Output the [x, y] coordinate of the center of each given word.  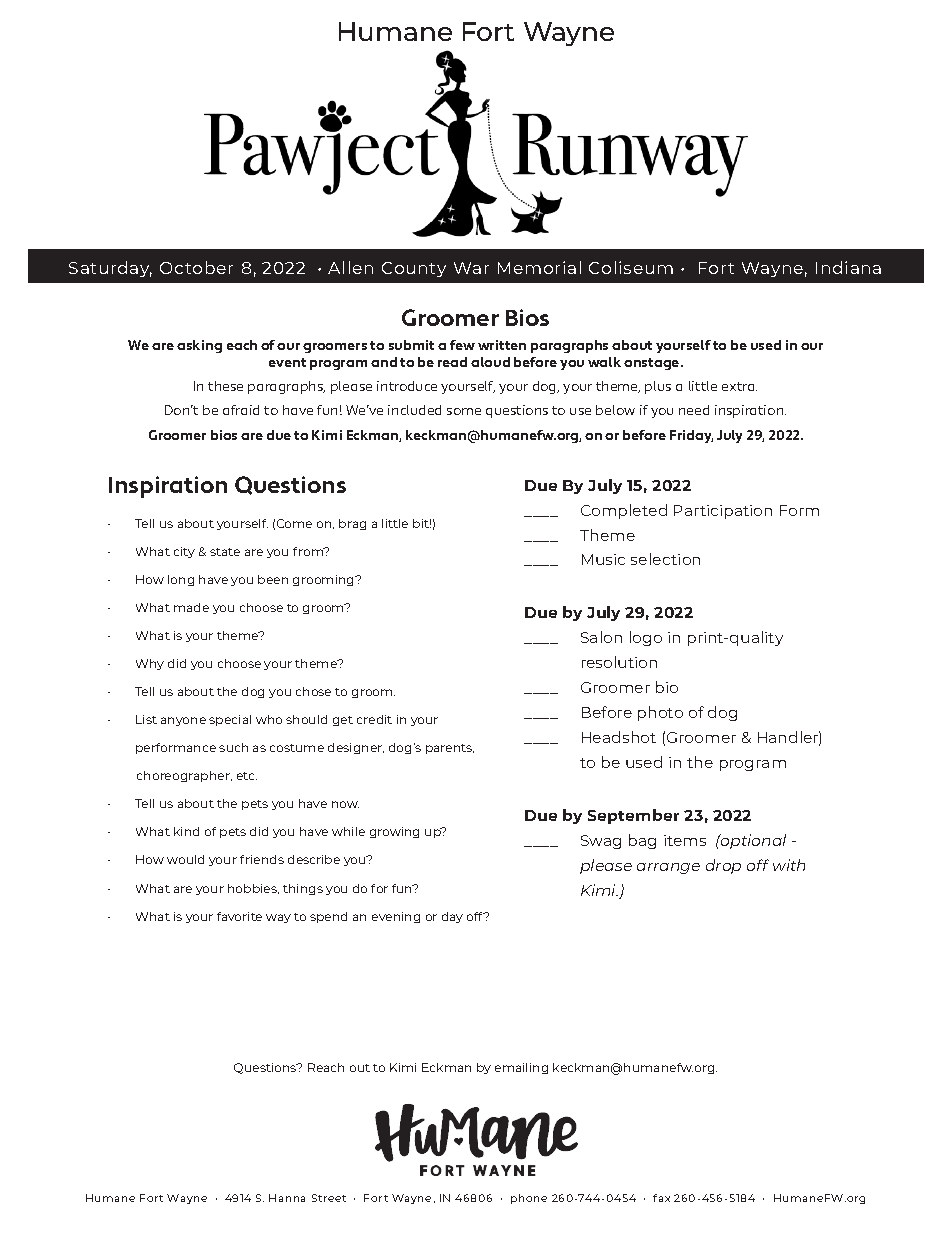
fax [661, 1198]
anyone [183, 721]
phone [529, 1199]
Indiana [848, 267]
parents [450, 749]
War [471, 268]
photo [660, 713]
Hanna [287, 1198]
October [196, 267]
